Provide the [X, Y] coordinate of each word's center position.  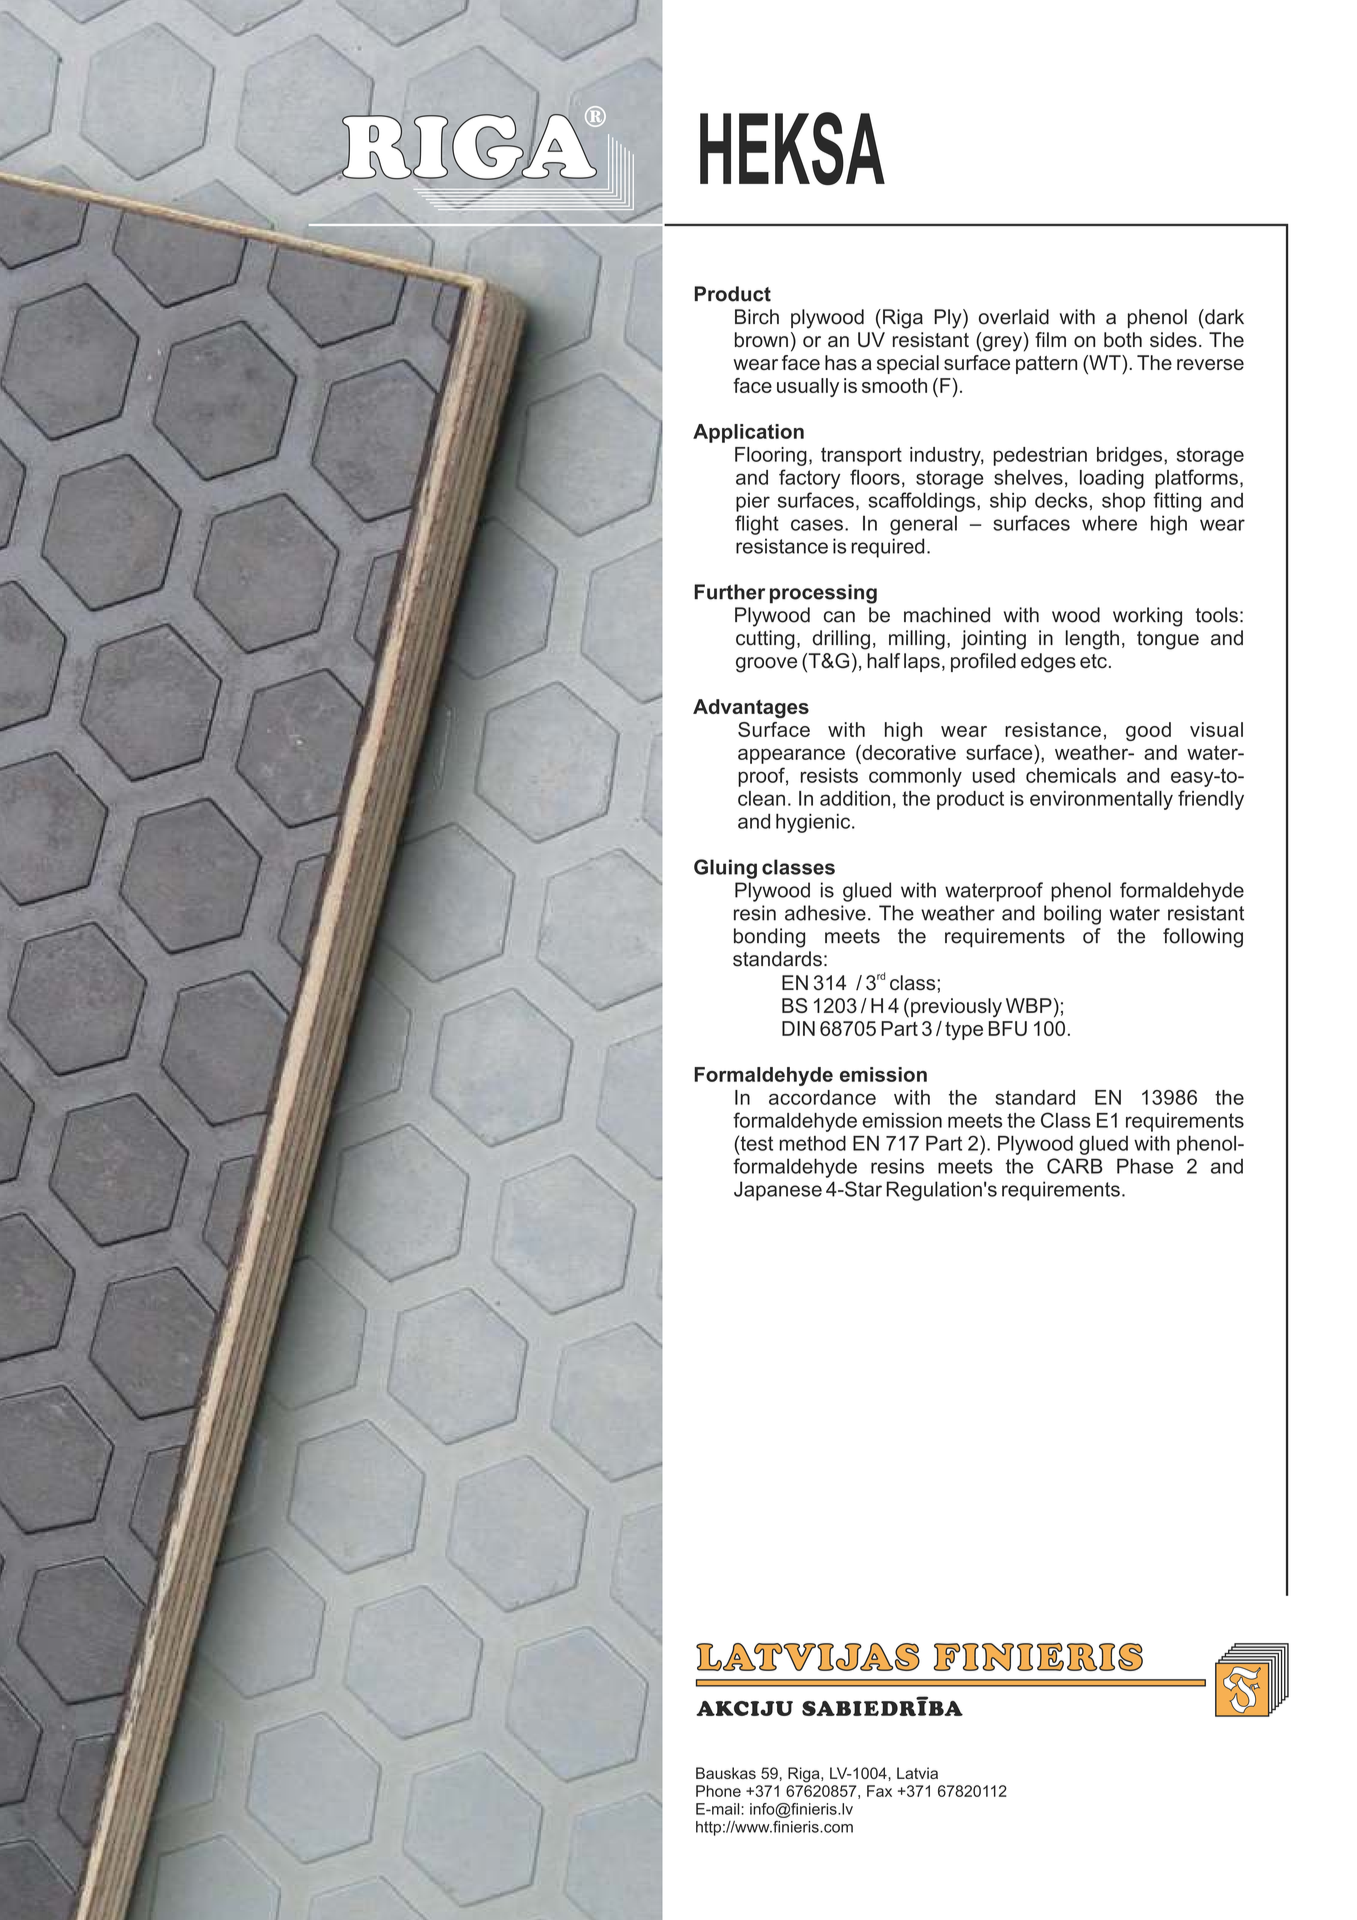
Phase [1145, 1166]
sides [1173, 340]
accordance [822, 1097]
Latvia [917, 1773]
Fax [879, 1791]
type [964, 1030]
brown [761, 340]
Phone [718, 1791]
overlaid [1014, 317]
